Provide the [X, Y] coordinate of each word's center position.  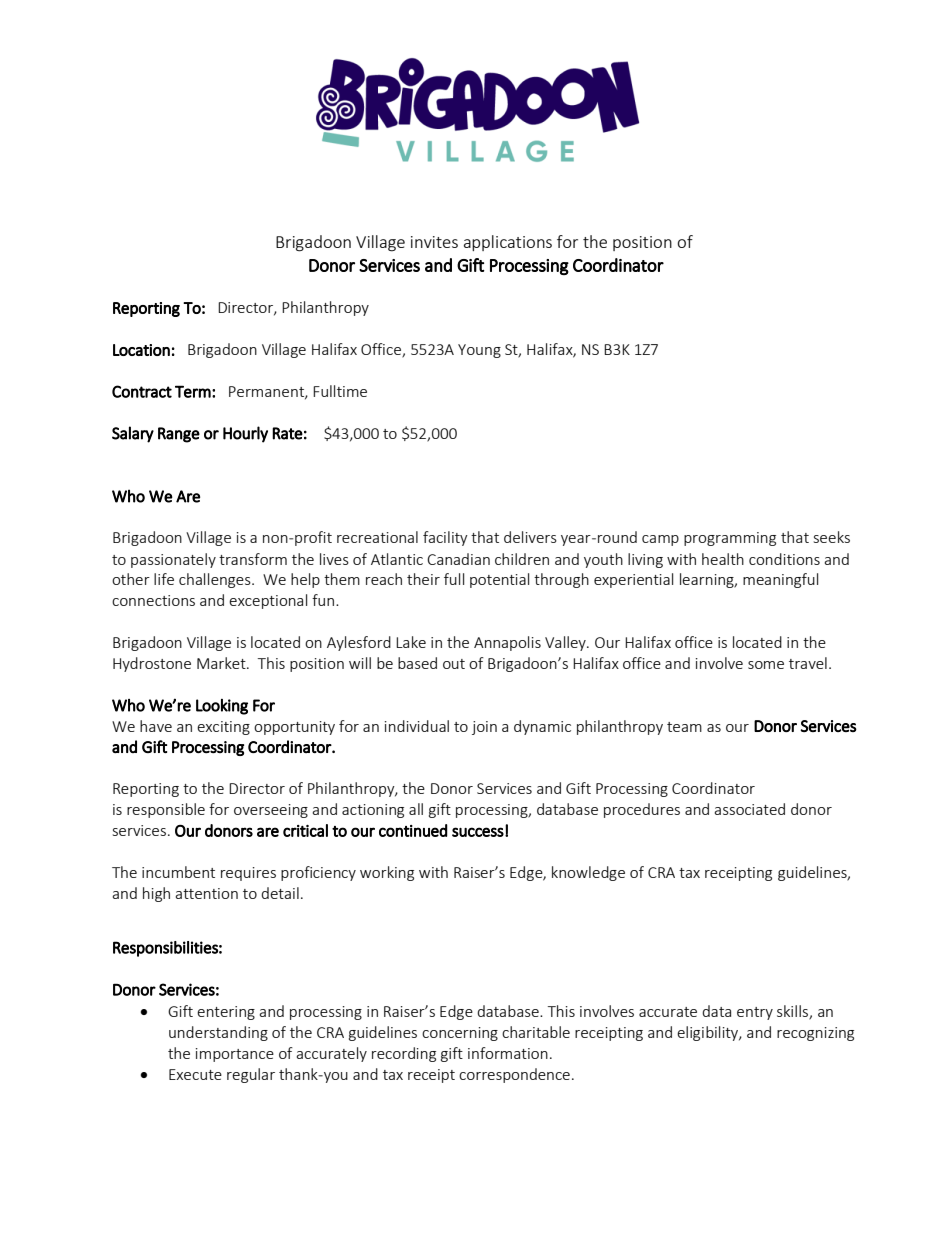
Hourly [245, 434]
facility [445, 538]
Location [141, 350]
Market [222, 663]
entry [755, 1013]
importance [235, 1055]
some [766, 665]
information [508, 1053]
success [478, 832]
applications [508, 243]
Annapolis [507, 643]
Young [479, 351]
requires [248, 874]
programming [730, 539]
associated [749, 809]
